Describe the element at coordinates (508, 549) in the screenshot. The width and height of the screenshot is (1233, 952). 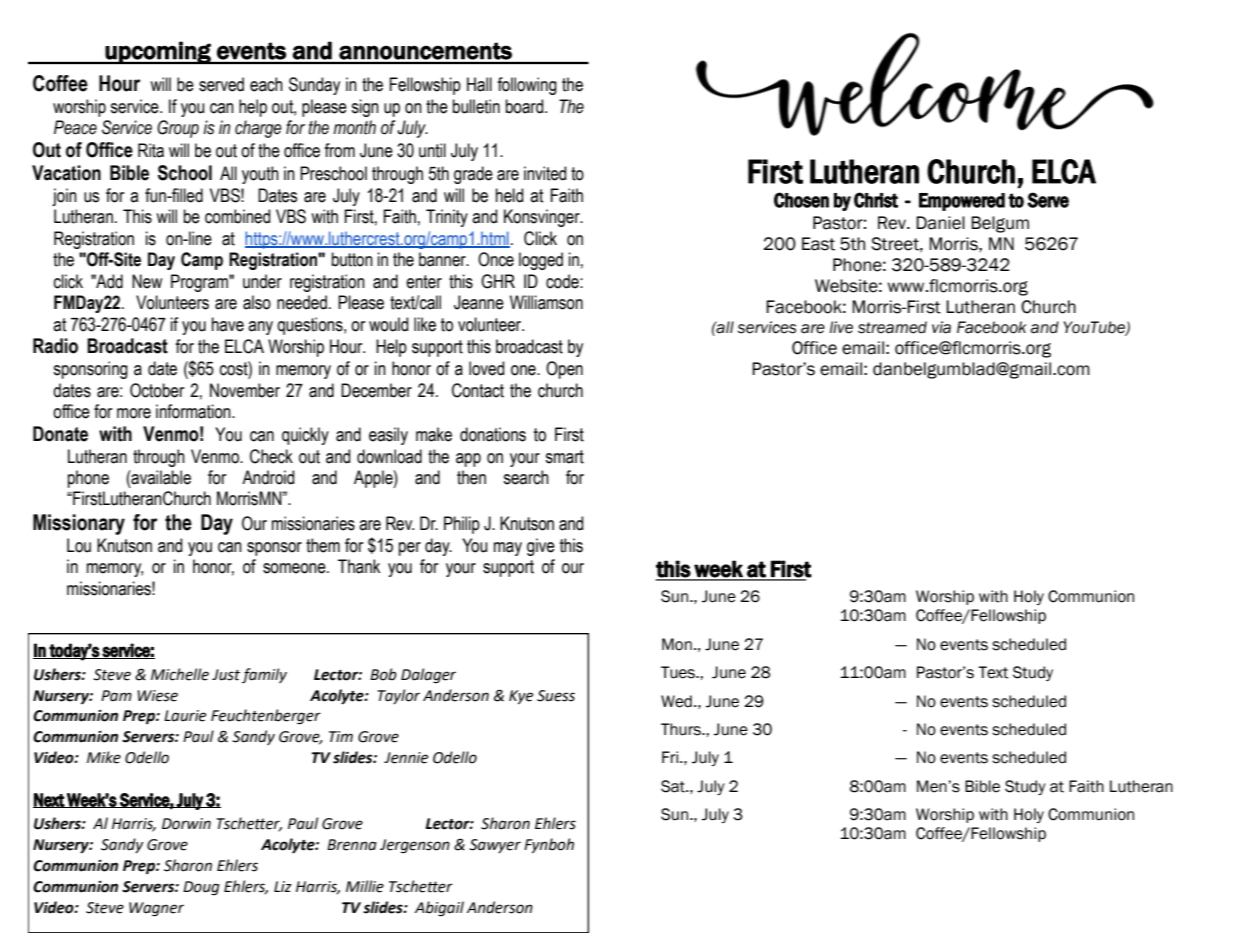
I see `may` at that location.
